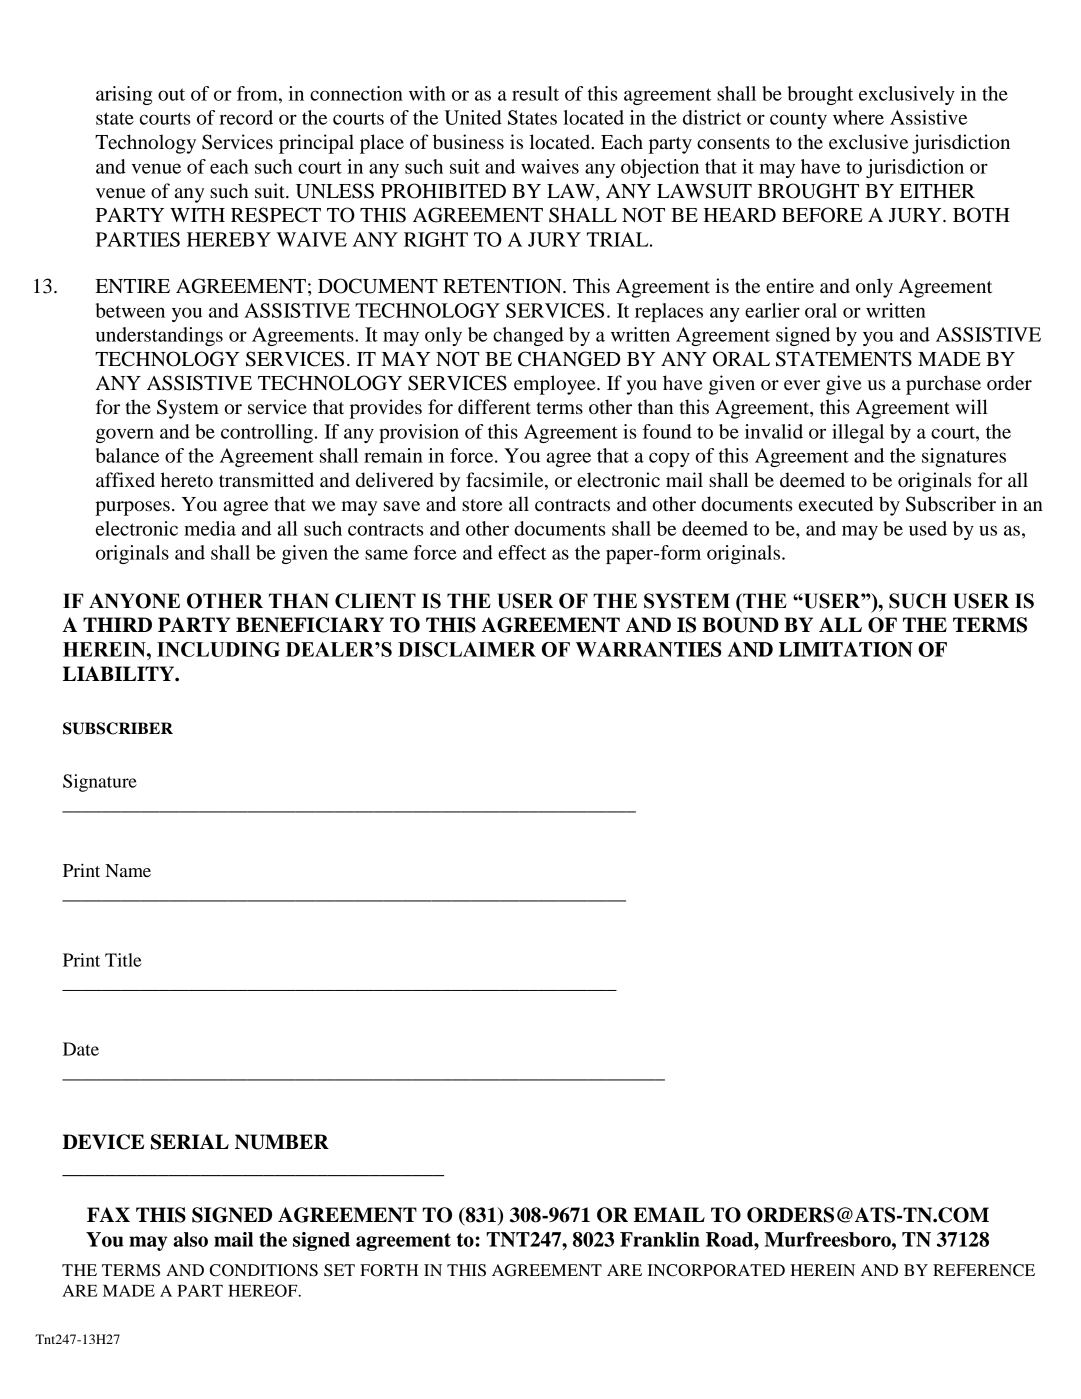 The width and height of the image is (1081, 1399). Describe the element at coordinates (522, 552) in the image. I see `effect` at that location.
